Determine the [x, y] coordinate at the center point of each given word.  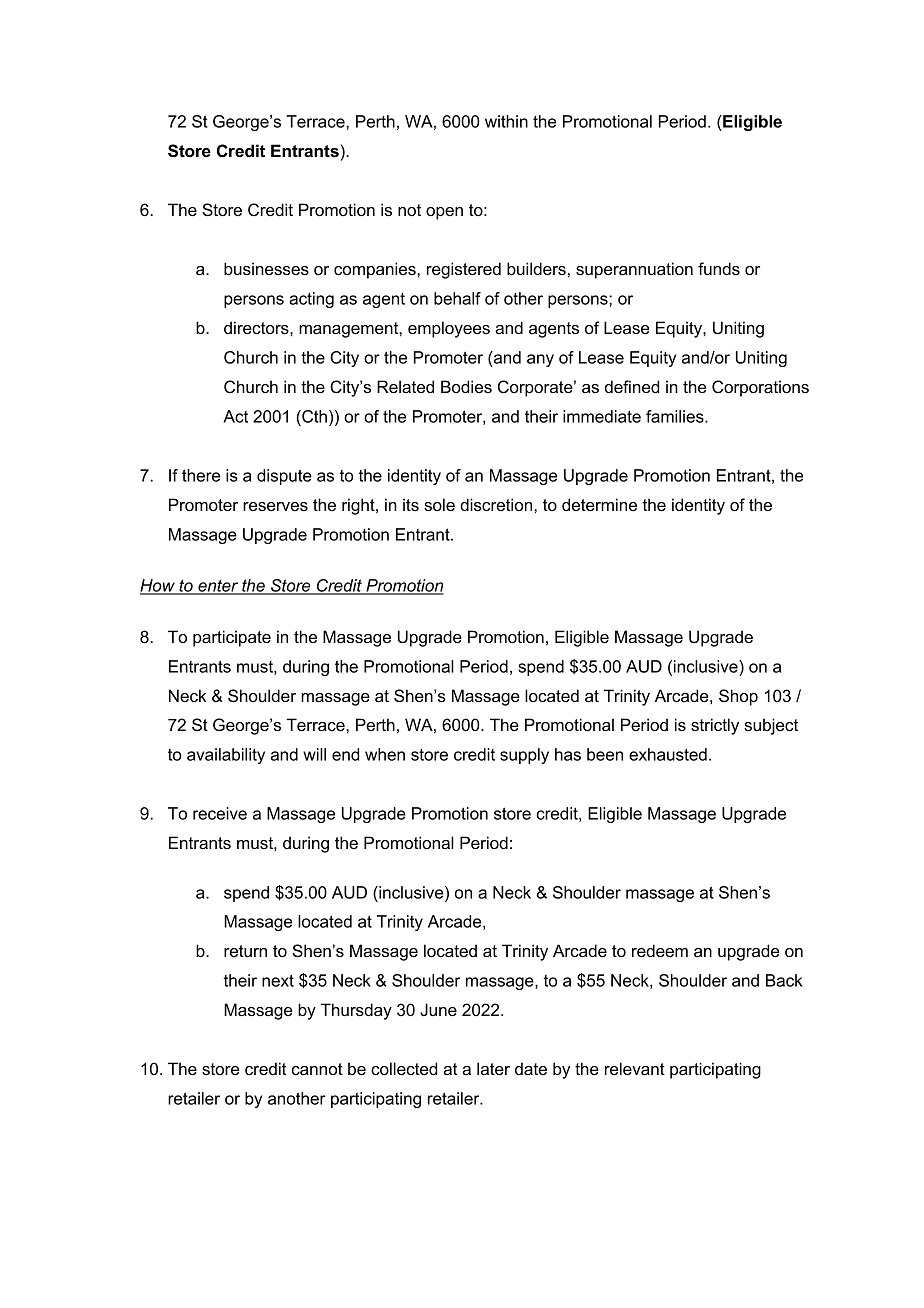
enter [218, 587]
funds [719, 268]
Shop [738, 697]
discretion [497, 504]
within [506, 121]
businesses [266, 268]
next [278, 980]
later [493, 1068]
